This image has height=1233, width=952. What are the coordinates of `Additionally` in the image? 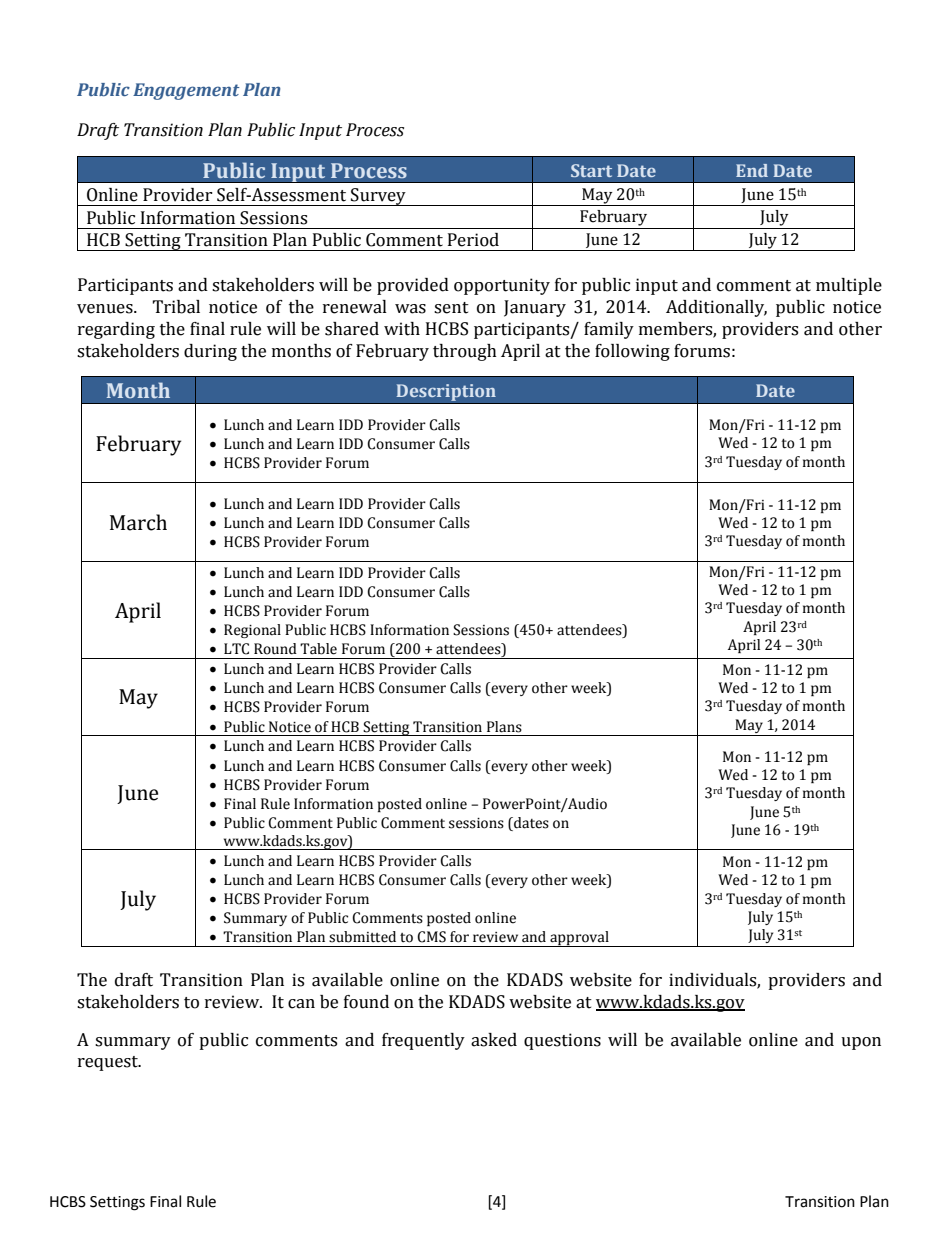 It's located at (716, 308).
